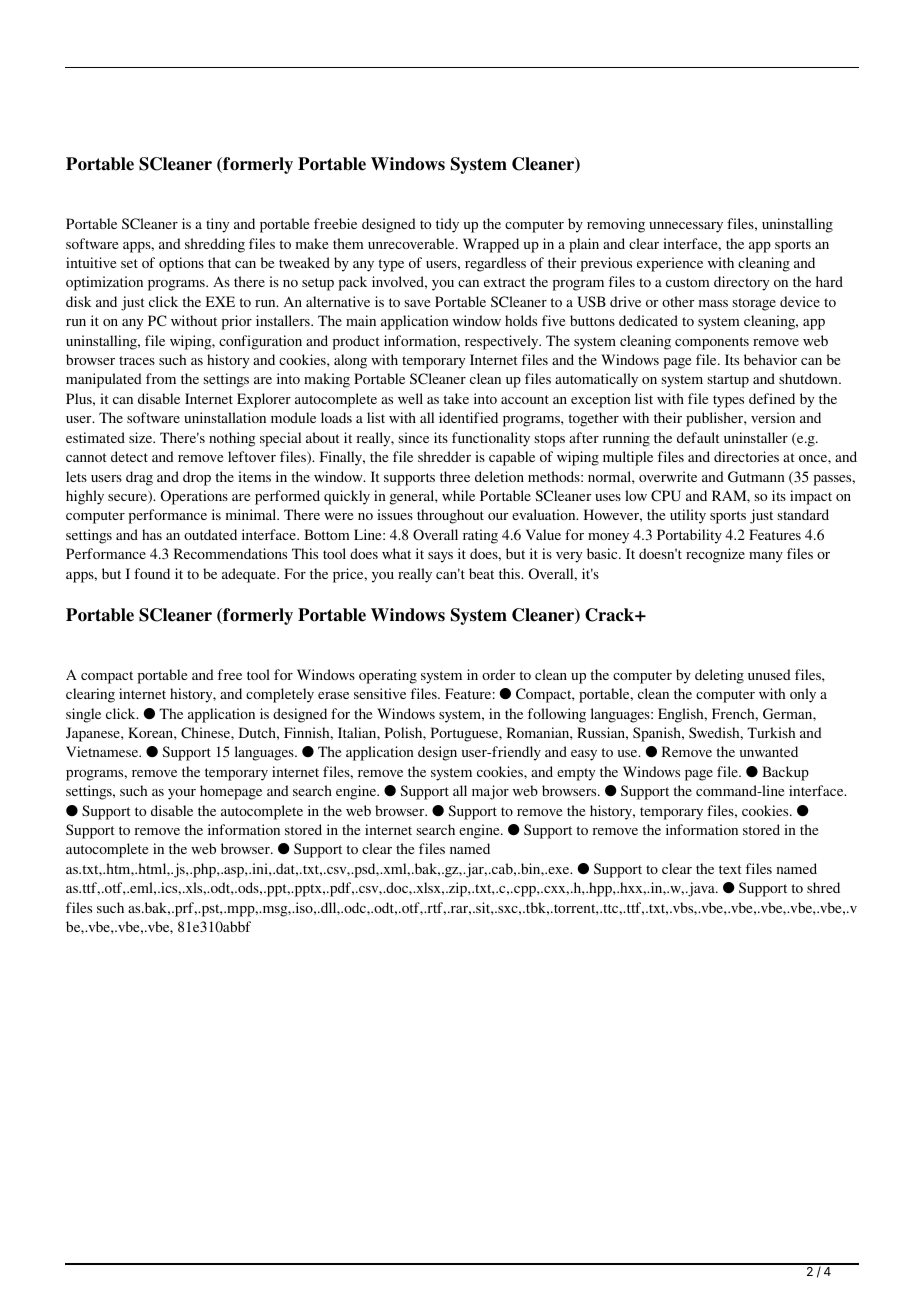 The height and width of the screenshot is (1308, 924). What do you see at coordinates (181, 264) in the screenshot?
I see `options` at bounding box center [181, 264].
